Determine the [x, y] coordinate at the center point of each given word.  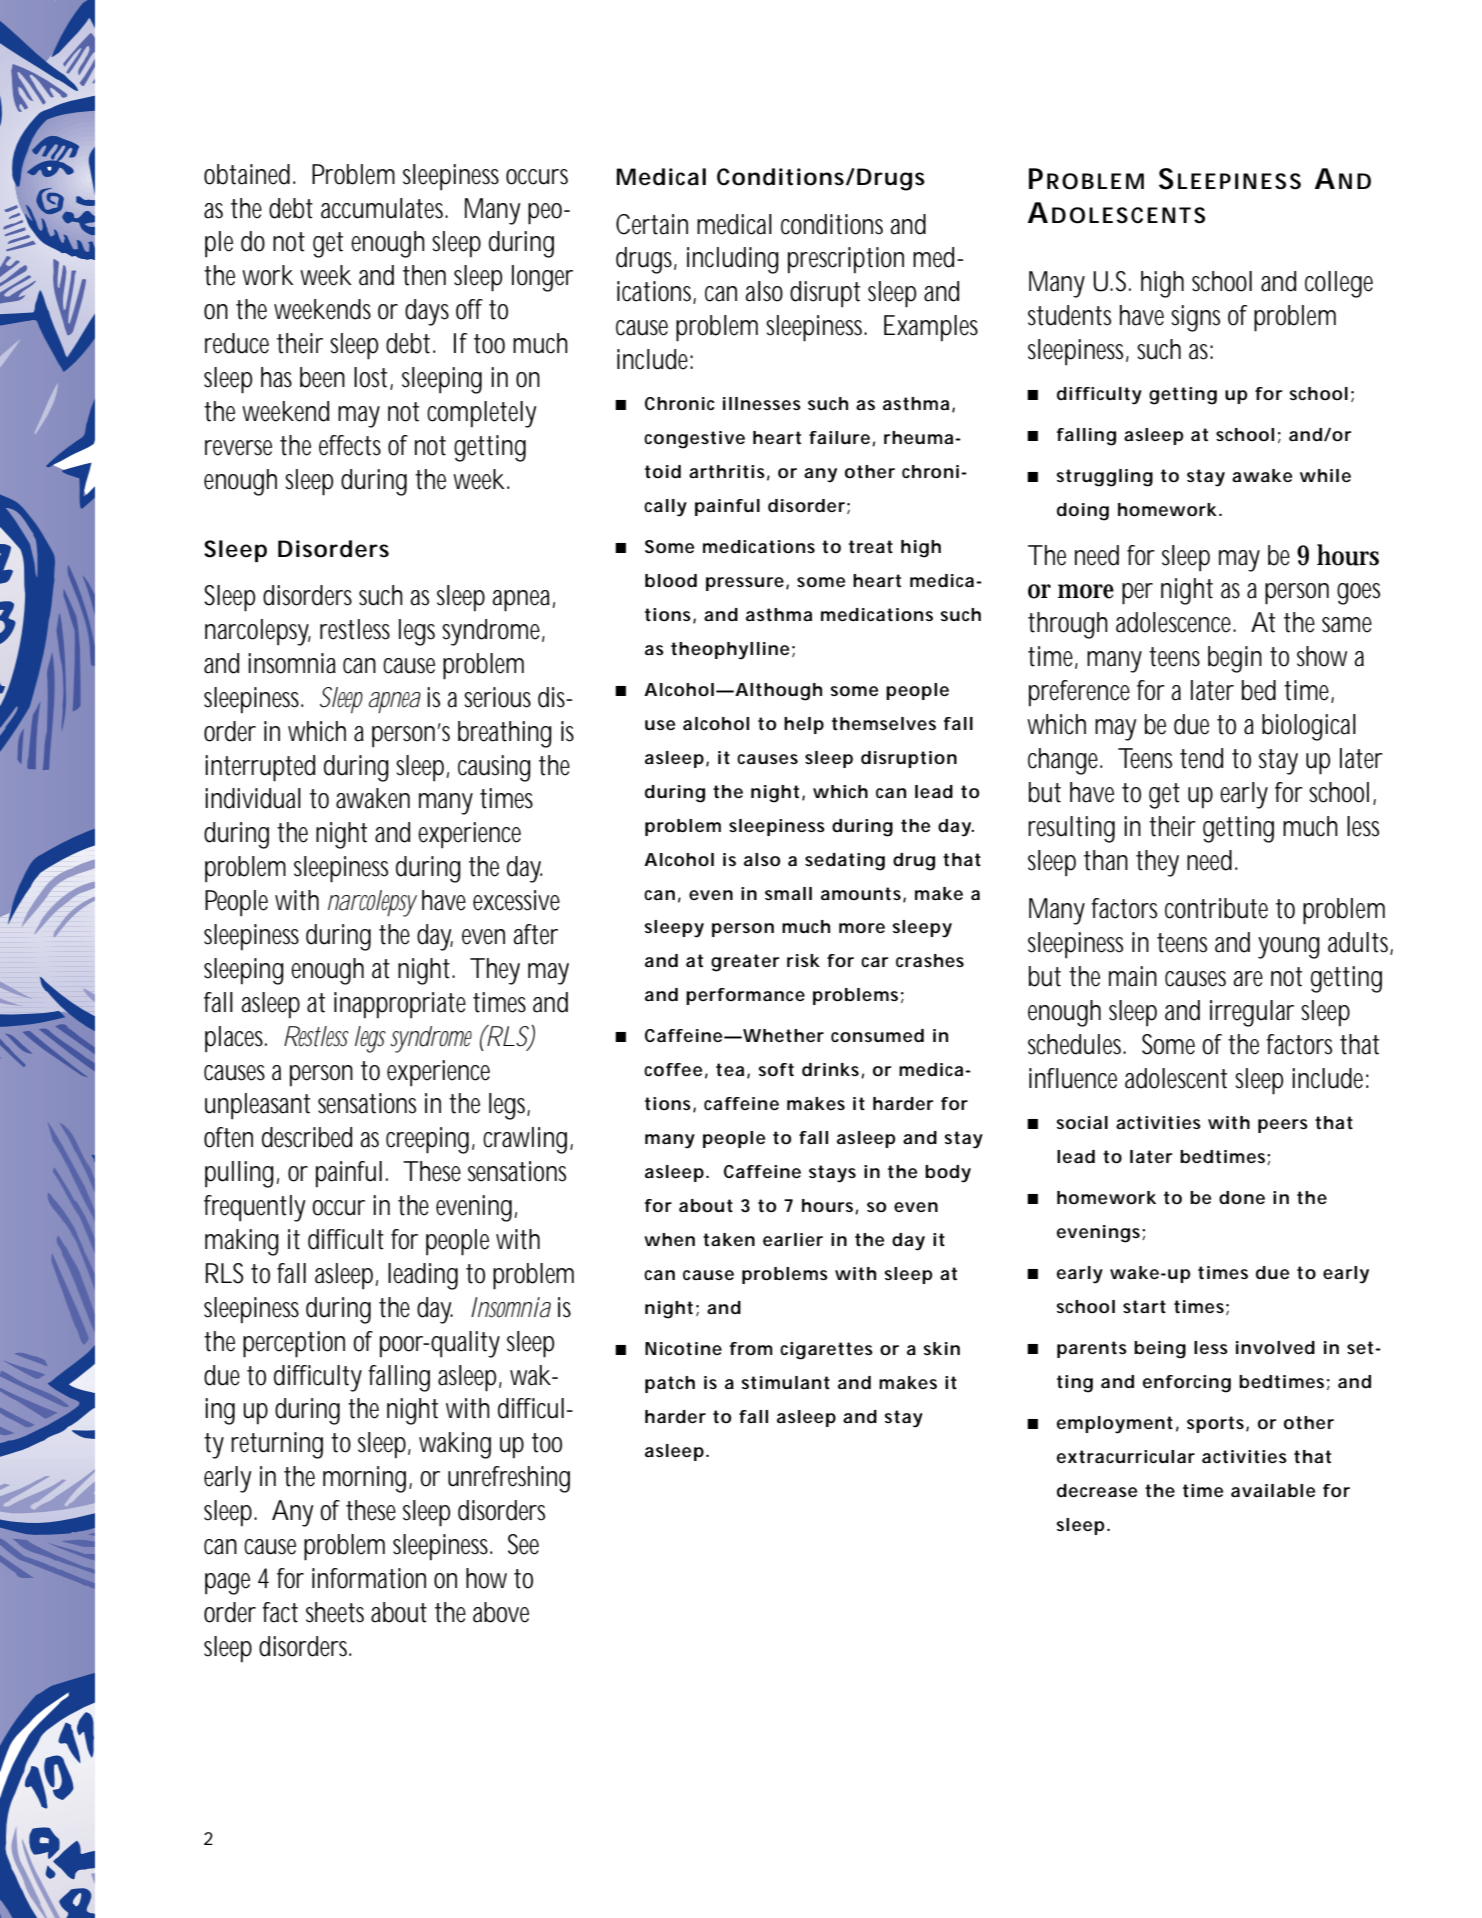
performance [745, 996]
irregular [1252, 1013]
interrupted [260, 768]
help [804, 725]
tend [1201, 758]
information [369, 1578]
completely [482, 414]
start [1144, 1307]
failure [841, 438]
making [242, 1242]
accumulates [384, 208]
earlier [793, 1239]
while [1325, 475]
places [236, 1039]
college [1339, 284]
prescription [846, 260]
